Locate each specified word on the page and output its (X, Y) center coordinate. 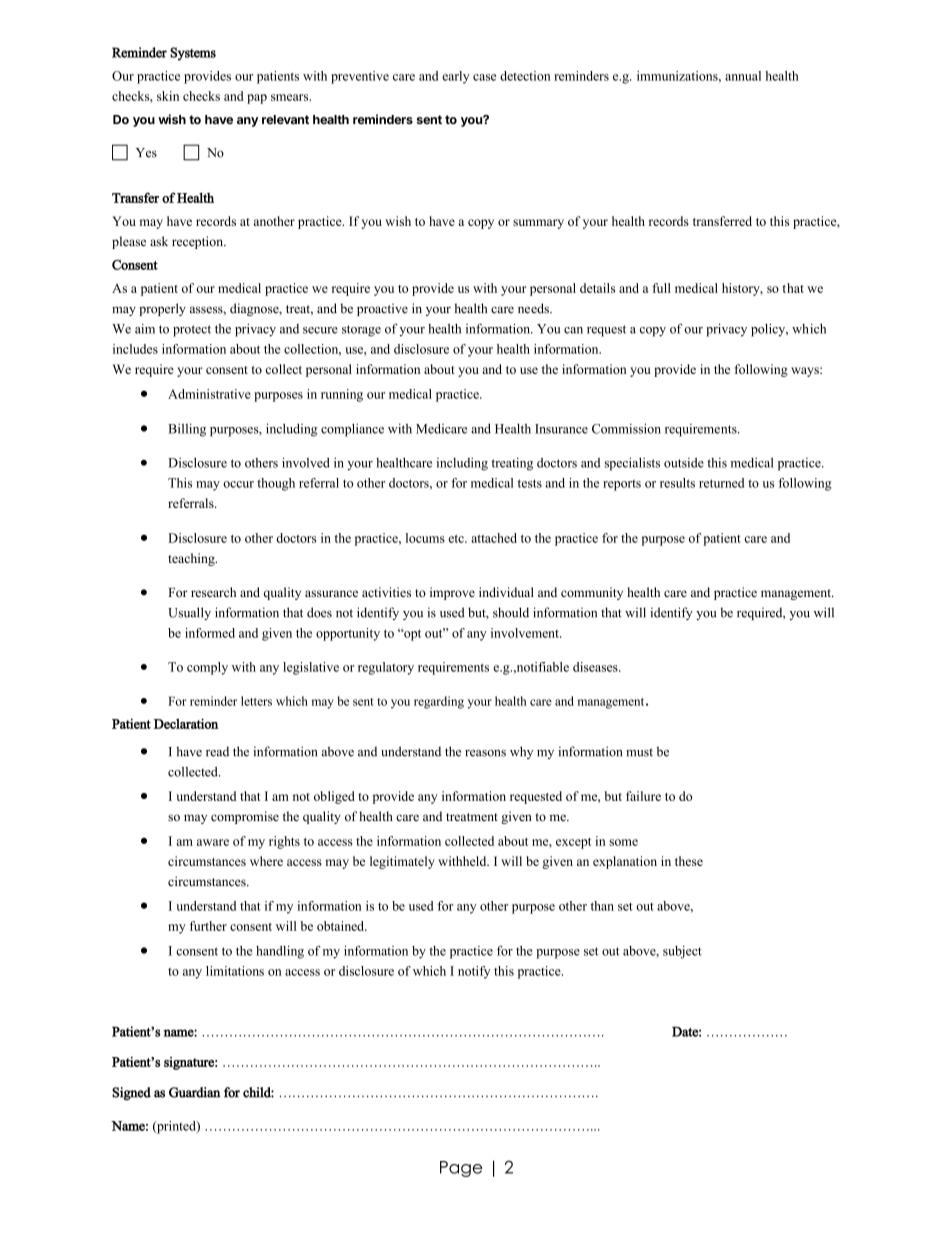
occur (238, 484)
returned (721, 483)
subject (682, 952)
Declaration (186, 723)
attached (494, 538)
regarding (439, 702)
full (661, 288)
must (639, 752)
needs (534, 308)
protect (192, 331)
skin (168, 96)
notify (474, 972)
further (208, 926)
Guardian (195, 1092)
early (456, 77)
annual (743, 76)
